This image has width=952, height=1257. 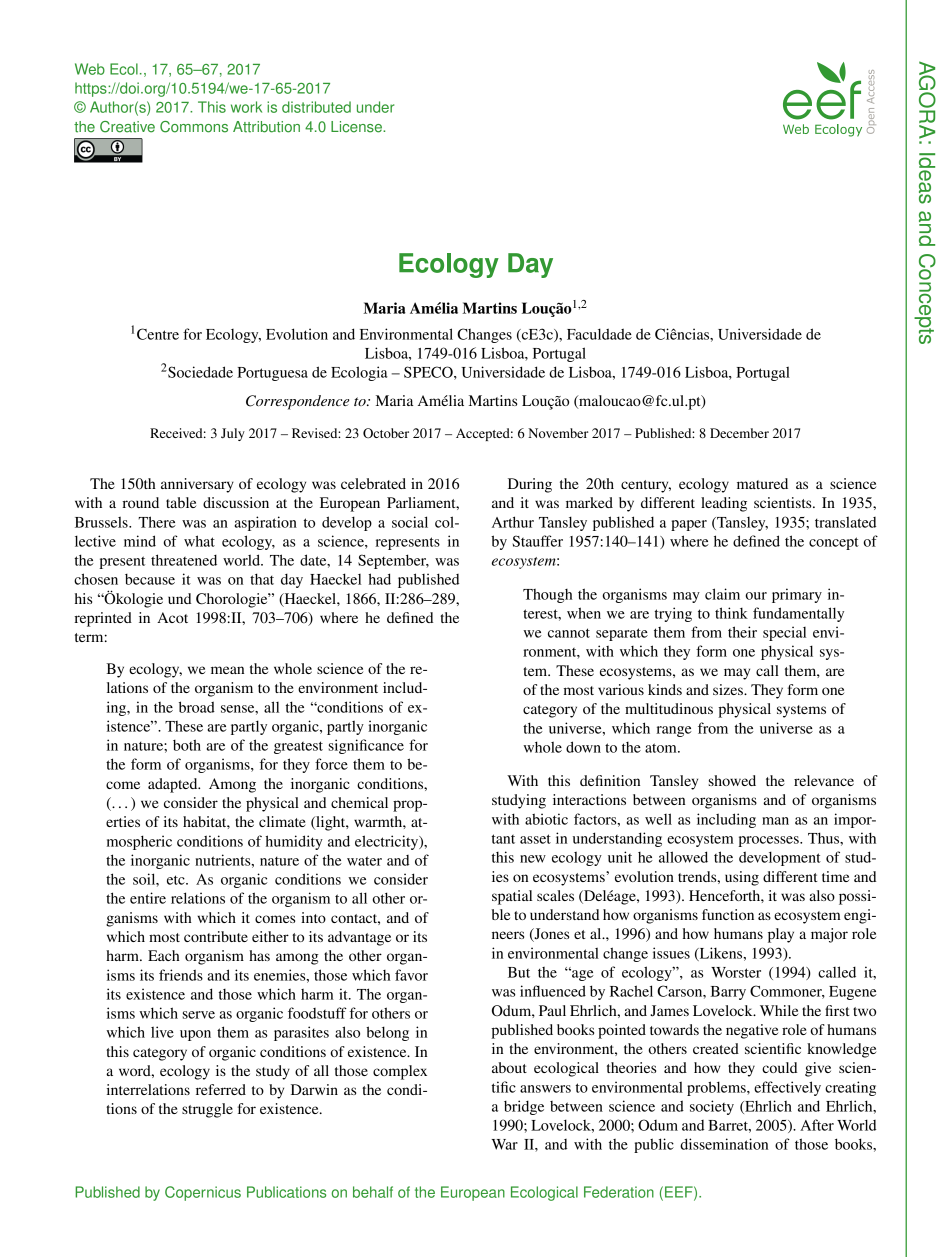 What do you see at coordinates (357, 127) in the image?
I see `License` at bounding box center [357, 127].
